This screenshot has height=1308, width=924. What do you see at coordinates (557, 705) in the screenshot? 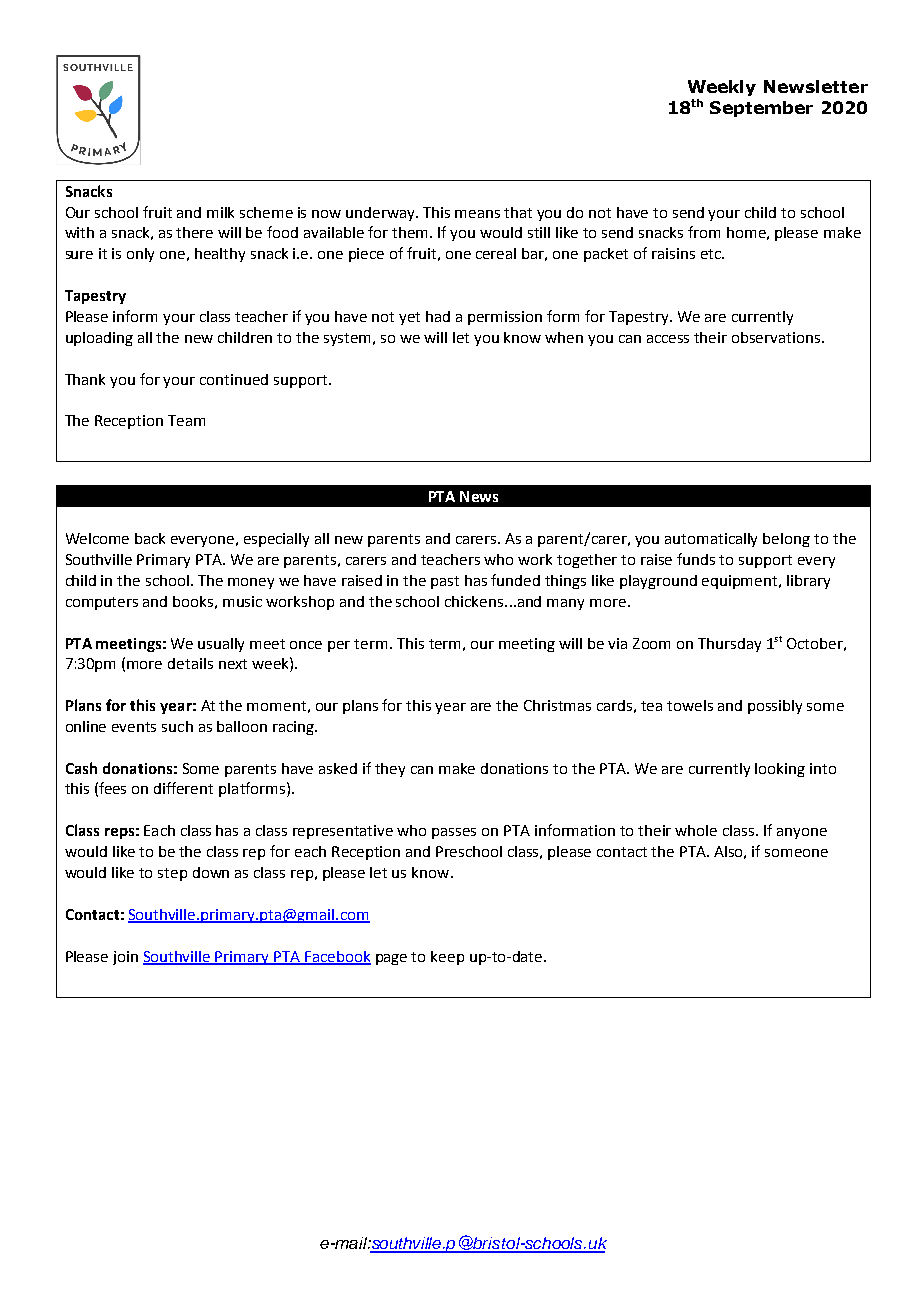
I see `Christmas` at bounding box center [557, 705].
